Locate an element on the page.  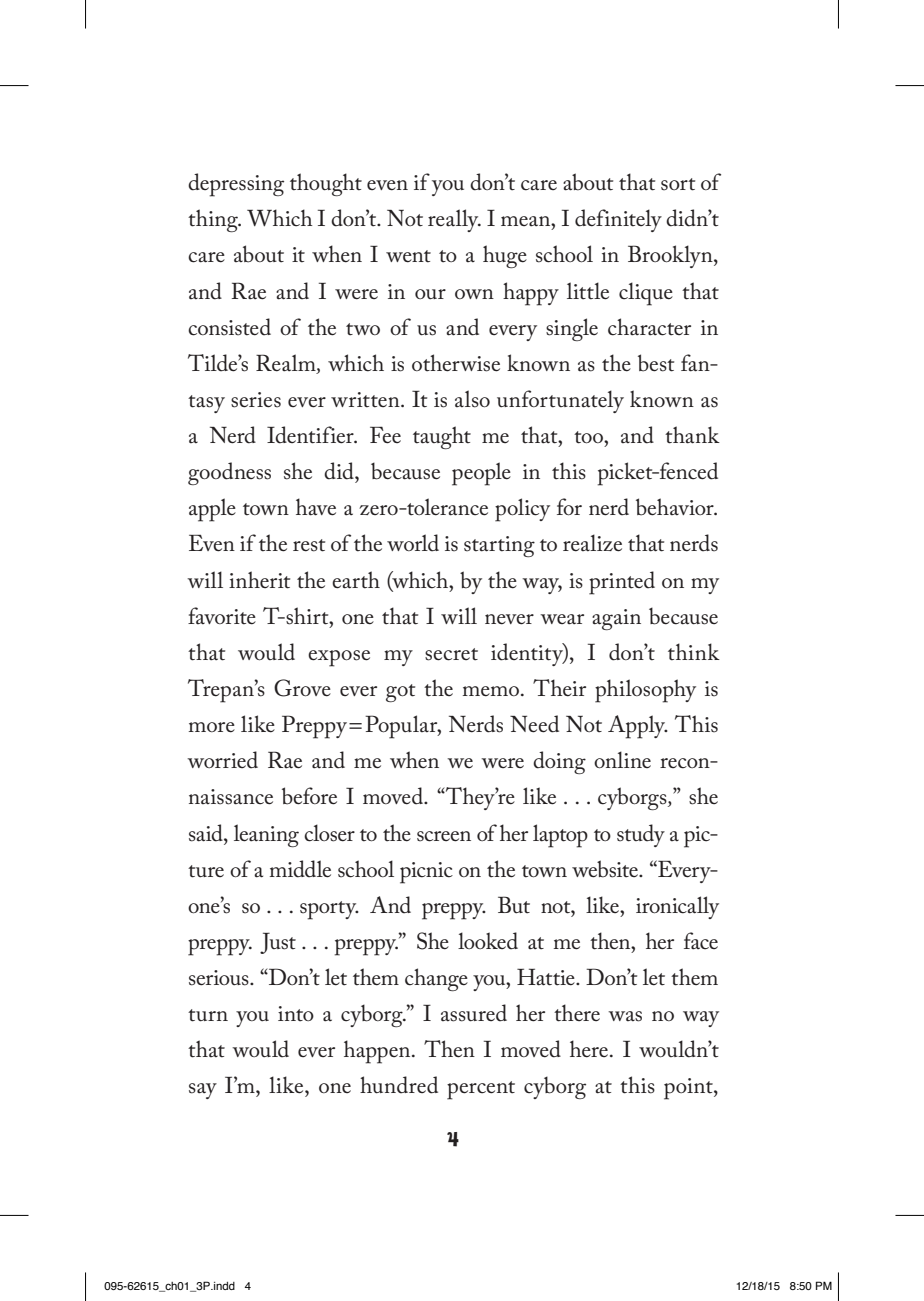
depressing is located at coordinates (236, 185).
